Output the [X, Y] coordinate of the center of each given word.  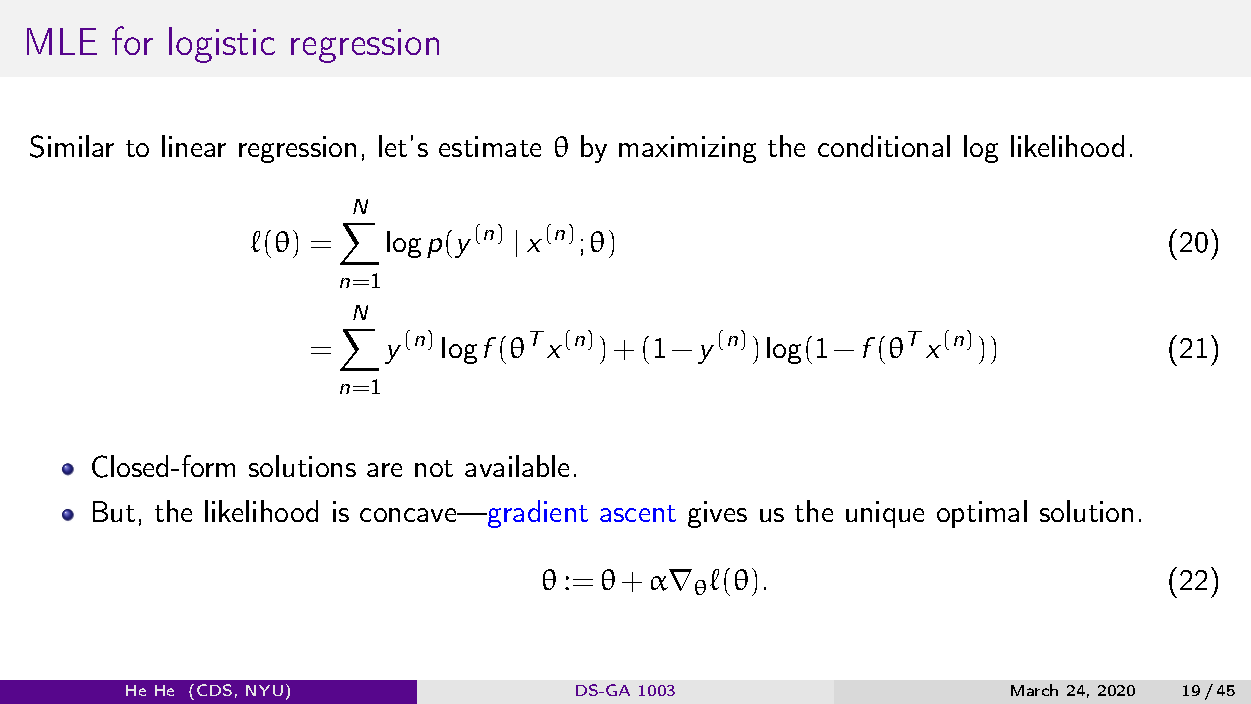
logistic [222, 45]
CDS [214, 690]
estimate [490, 146]
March [1034, 690]
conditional [884, 146]
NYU [264, 690]
